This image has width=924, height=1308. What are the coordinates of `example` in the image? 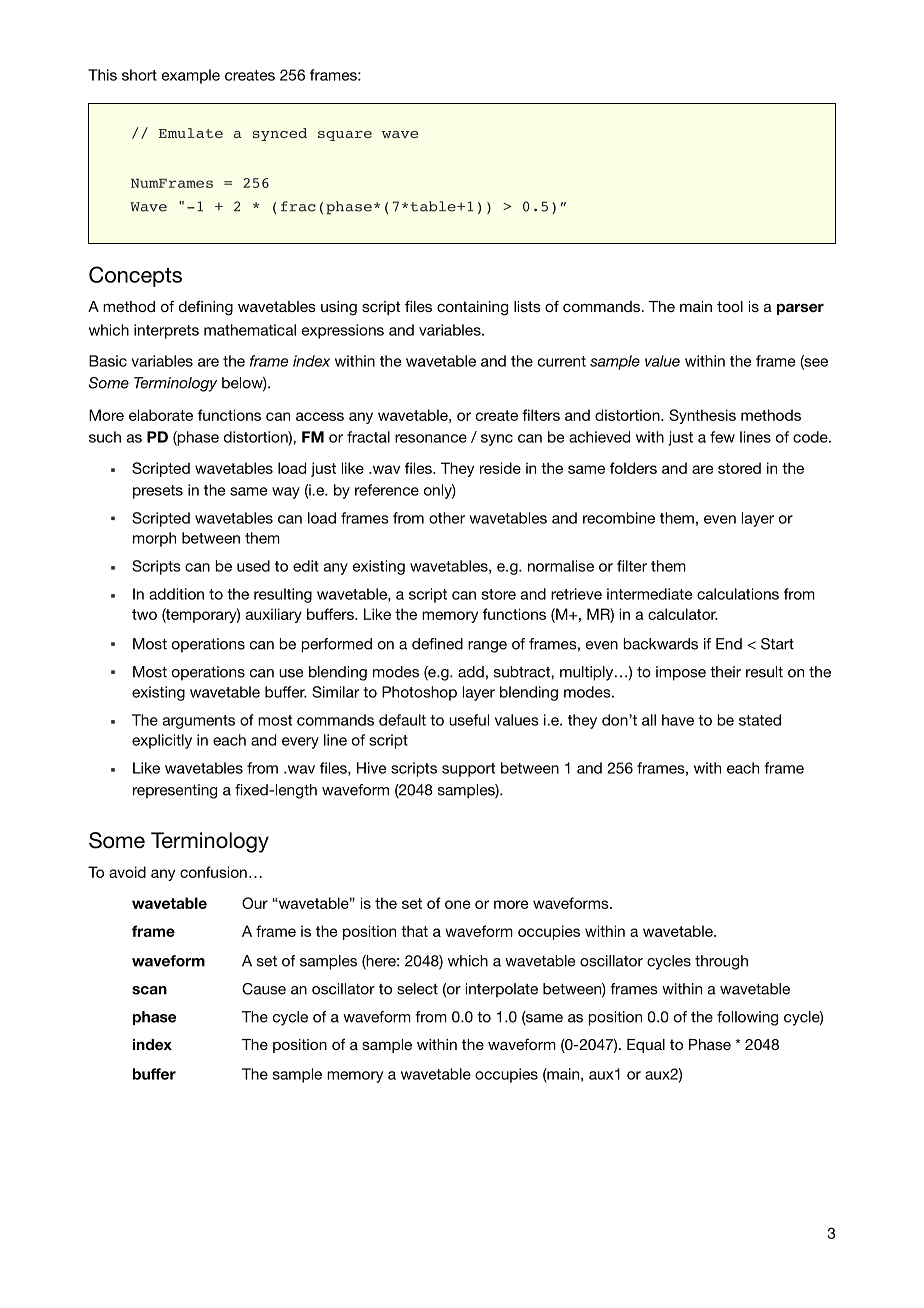 It's located at (191, 76).
